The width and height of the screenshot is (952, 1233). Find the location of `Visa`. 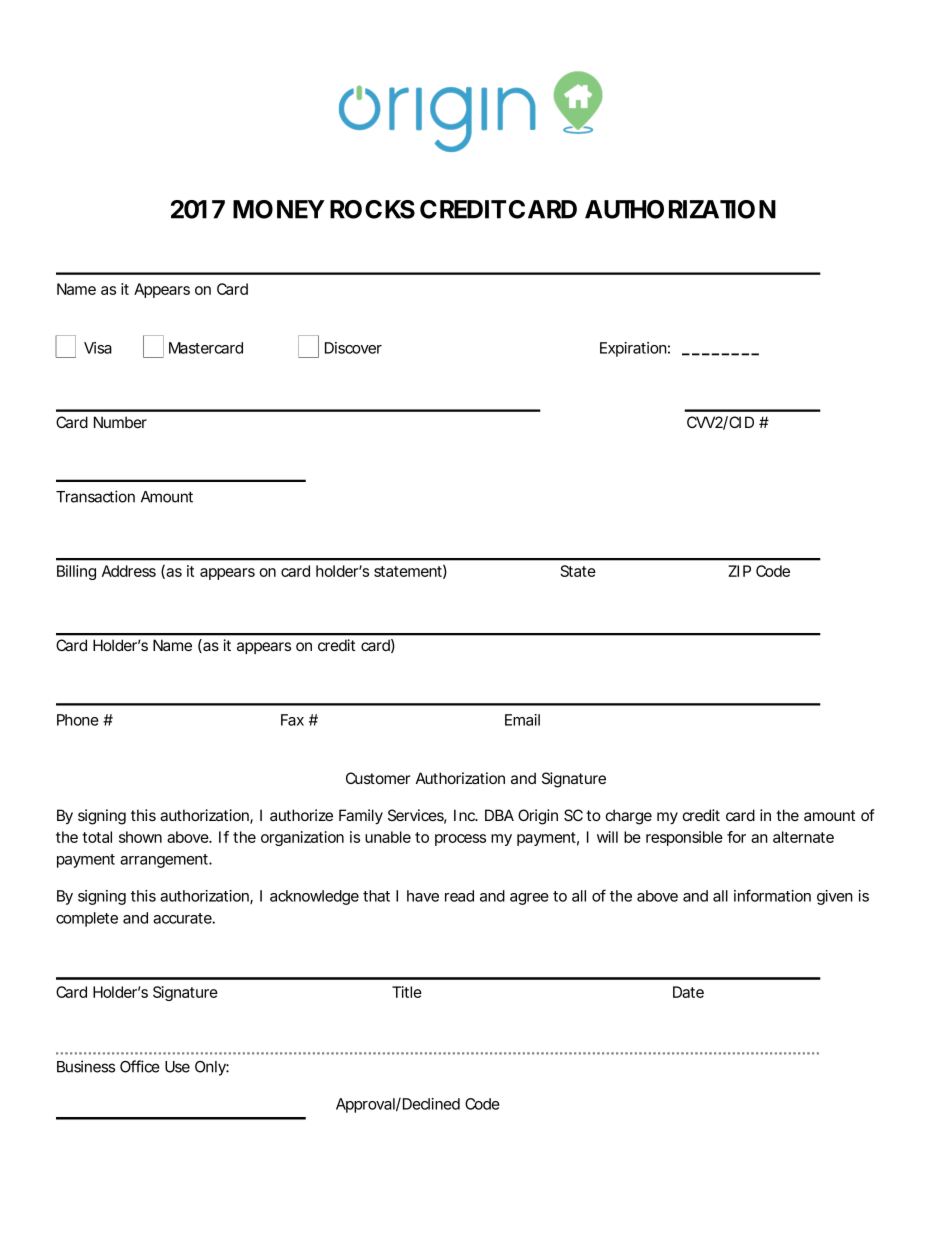

Visa is located at coordinates (98, 348).
